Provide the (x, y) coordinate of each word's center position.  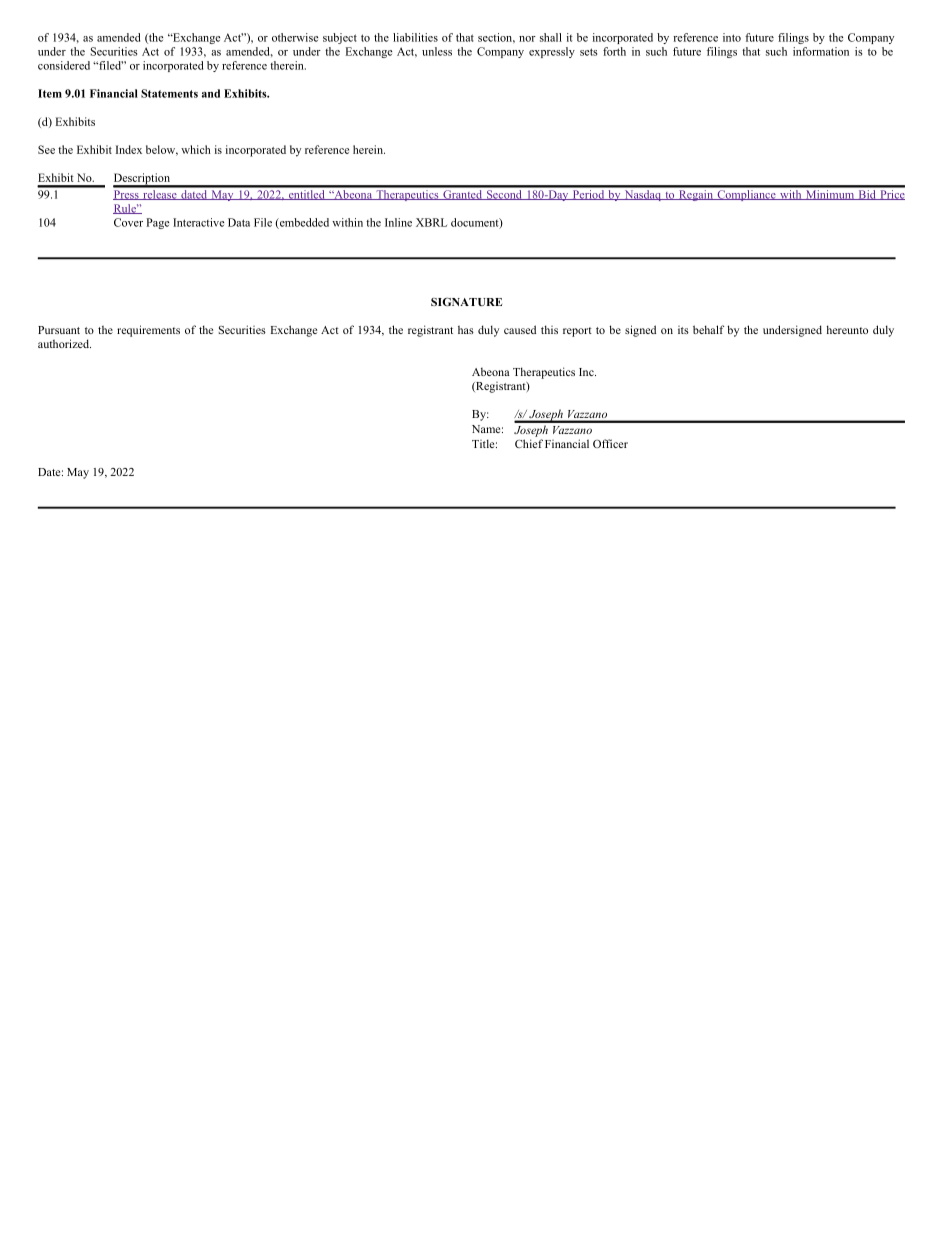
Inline (398, 222)
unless (437, 51)
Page (157, 223)
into (732, 37)
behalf (708, 329)
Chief (529, 443)
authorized (64, 343)
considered (64, 65)
